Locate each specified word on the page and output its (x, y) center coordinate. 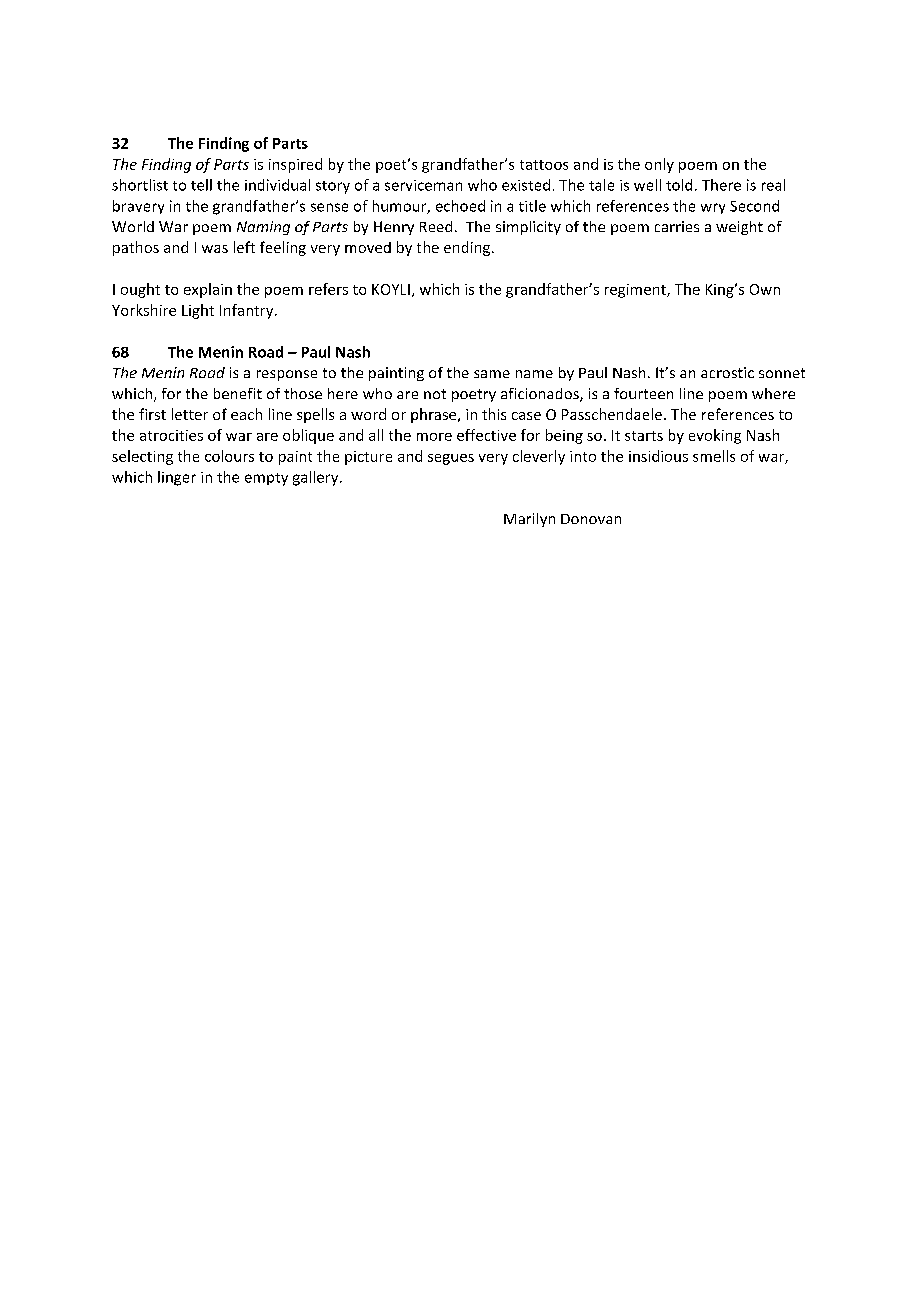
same (492, 374)
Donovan (591, 519)
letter (190, 414)
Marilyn (529, 520)
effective (486, 435)
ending (467, 248)
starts (644, 436)
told (679, 185)
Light (198, 311)
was (215, 249)
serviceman (423, 185)
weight (739, 228)
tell (201, 185)
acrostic (727, 372)
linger (177, 478)
